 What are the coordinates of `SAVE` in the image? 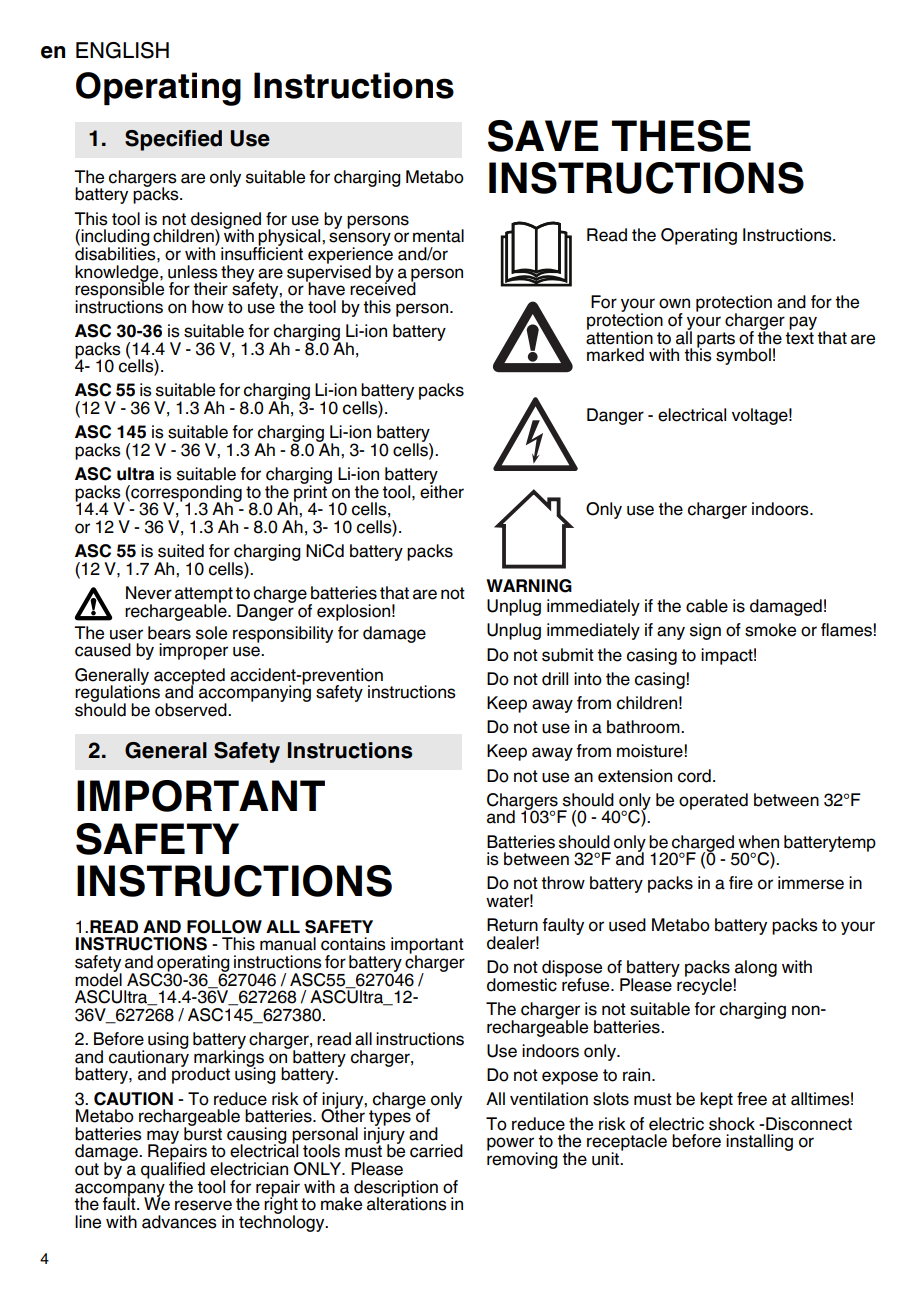 It's located at (543, 136).
